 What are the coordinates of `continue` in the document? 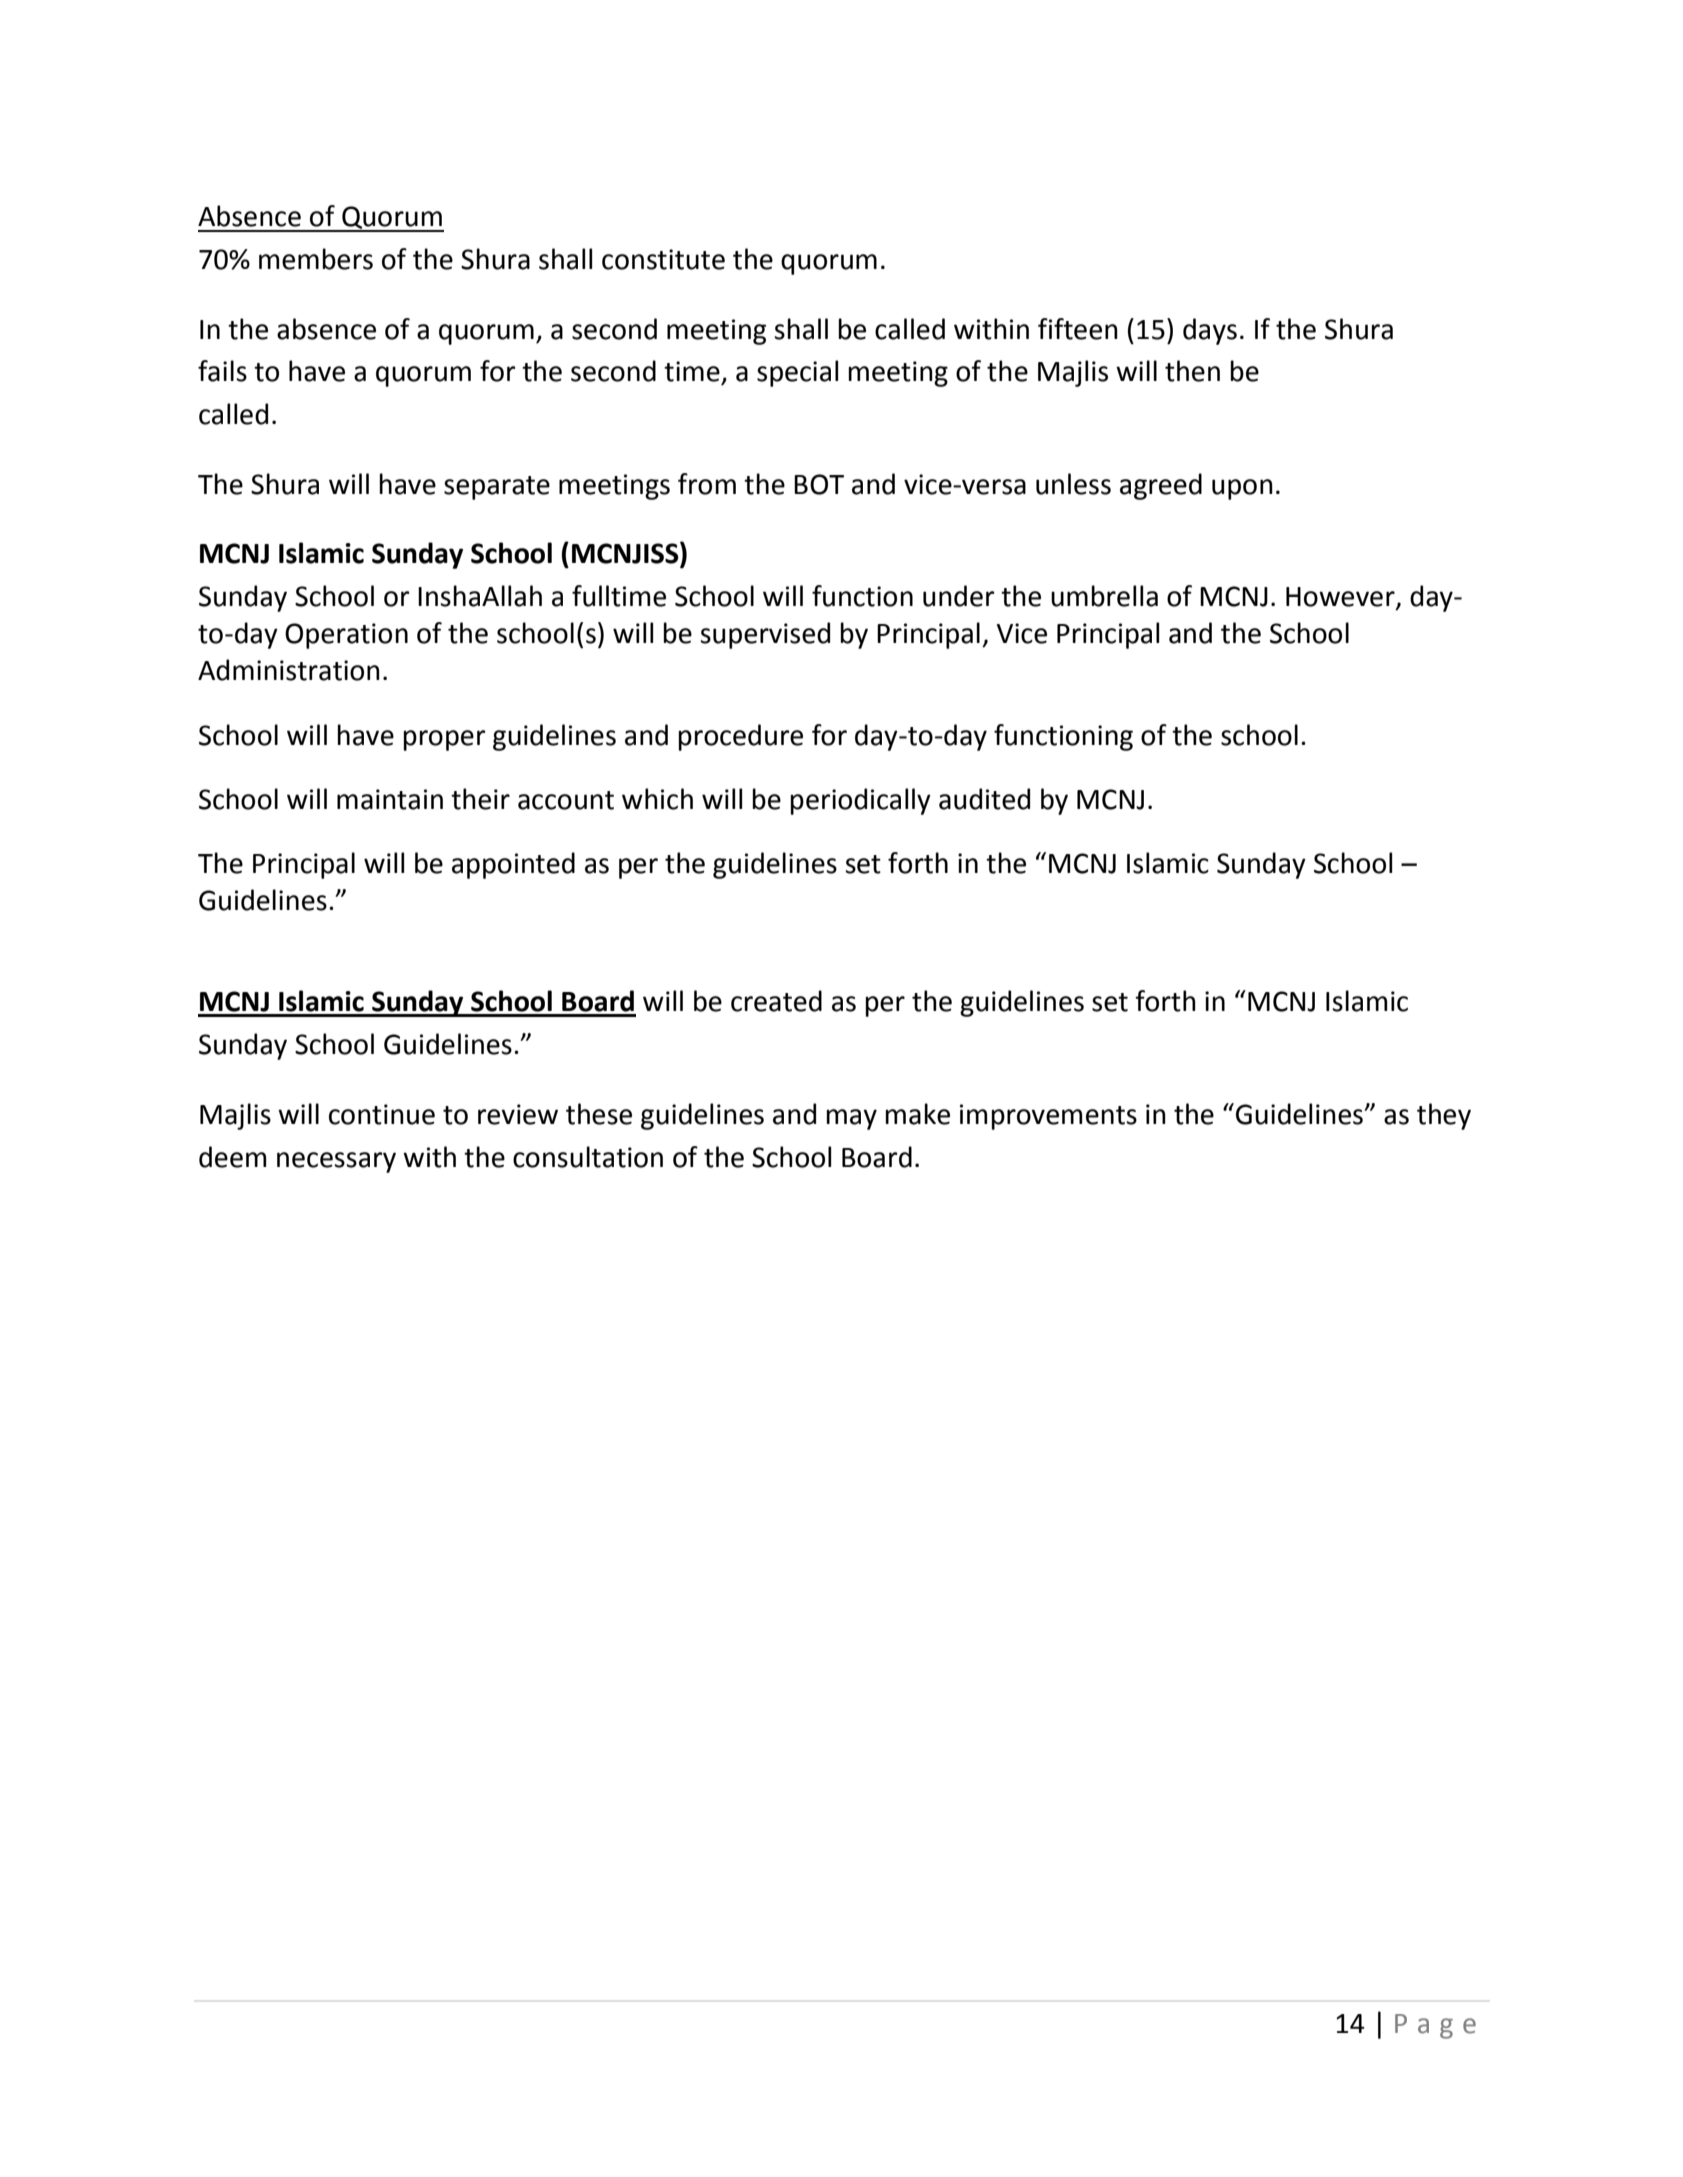 It's located at (382, 1114).
